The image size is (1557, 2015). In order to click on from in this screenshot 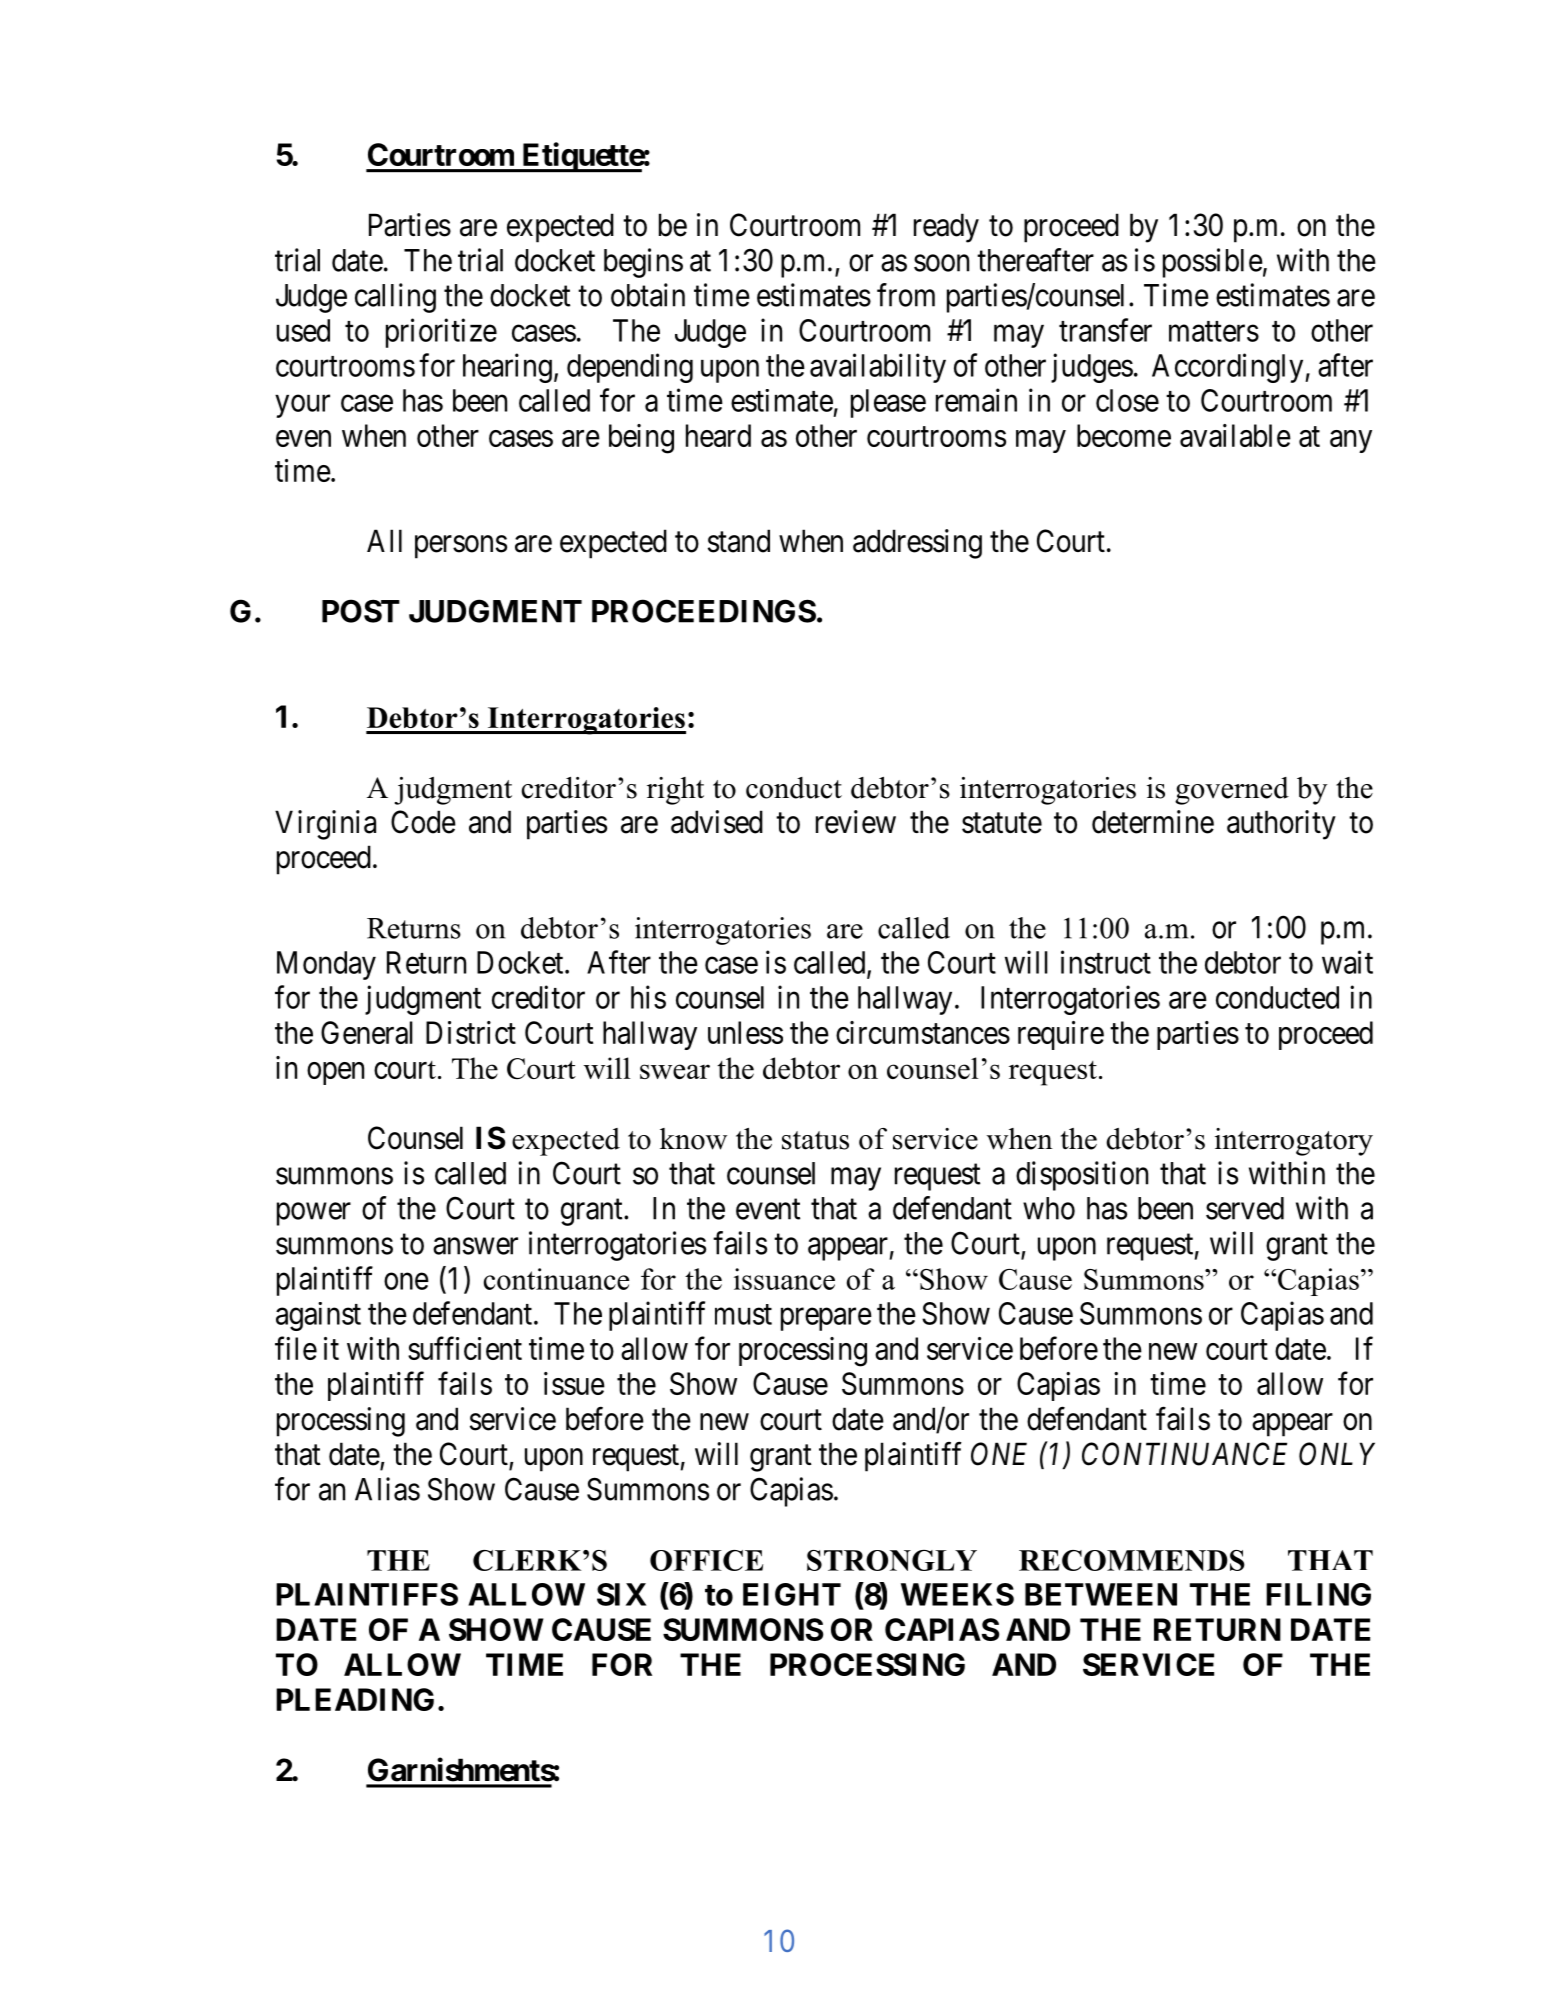, I will do `click(906, 295)`.
